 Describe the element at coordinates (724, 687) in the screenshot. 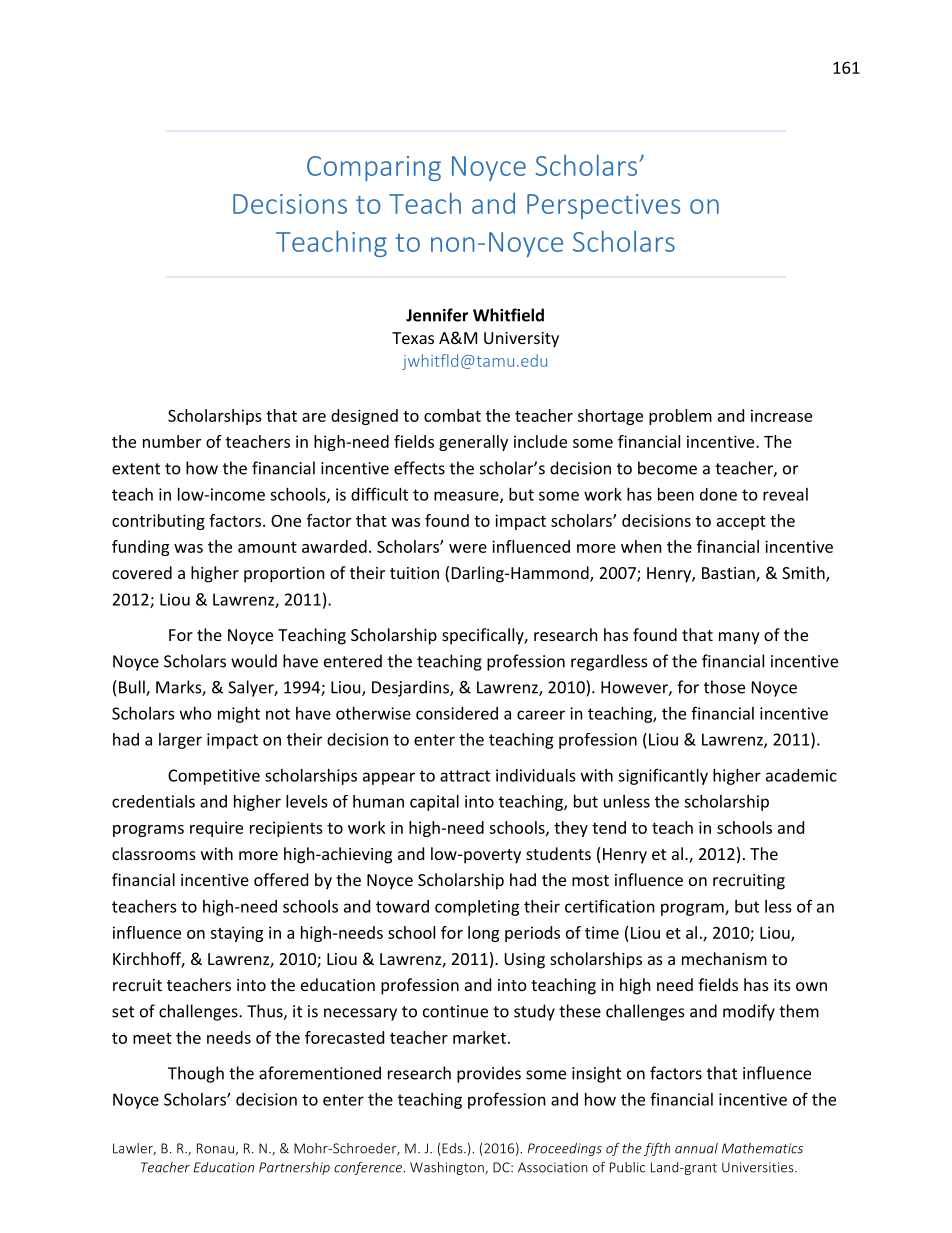

I see `those` at that location.
